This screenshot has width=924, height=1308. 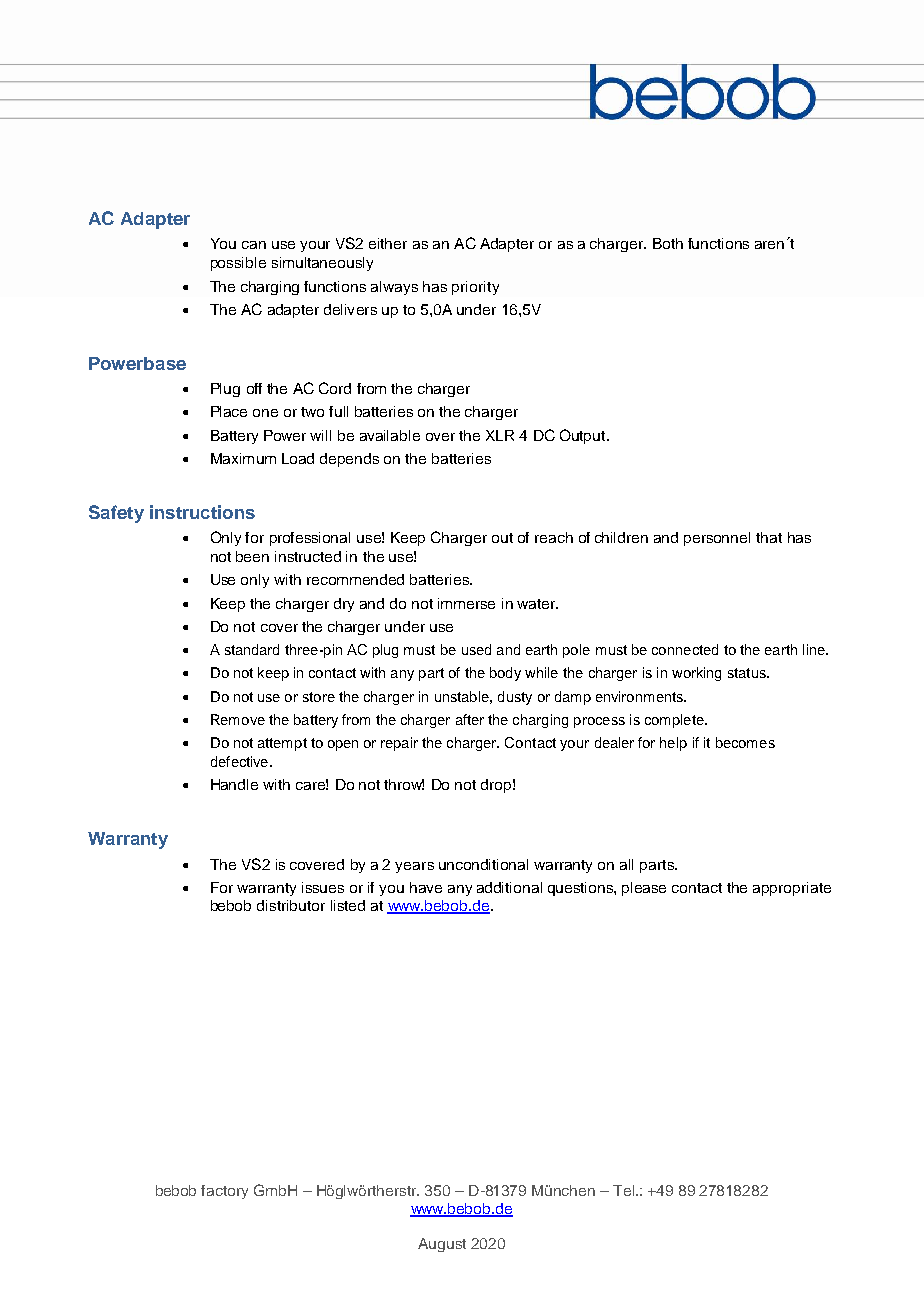 What do you see at coordinates (442, 1245) in the screenshot?
I see `August` at bounding box center [442, 1245].
